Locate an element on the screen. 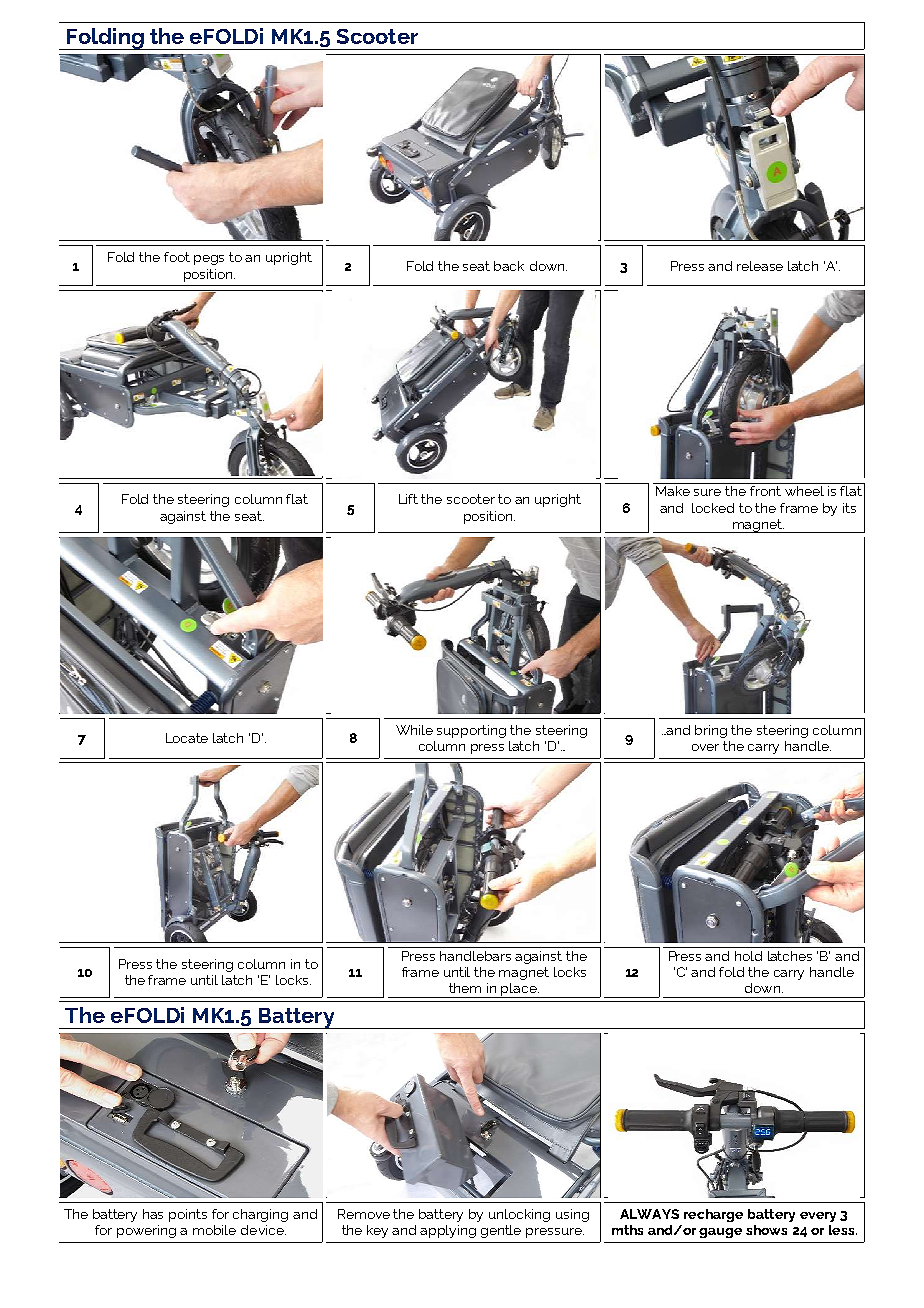  back is located at coordinates (509, 266).
